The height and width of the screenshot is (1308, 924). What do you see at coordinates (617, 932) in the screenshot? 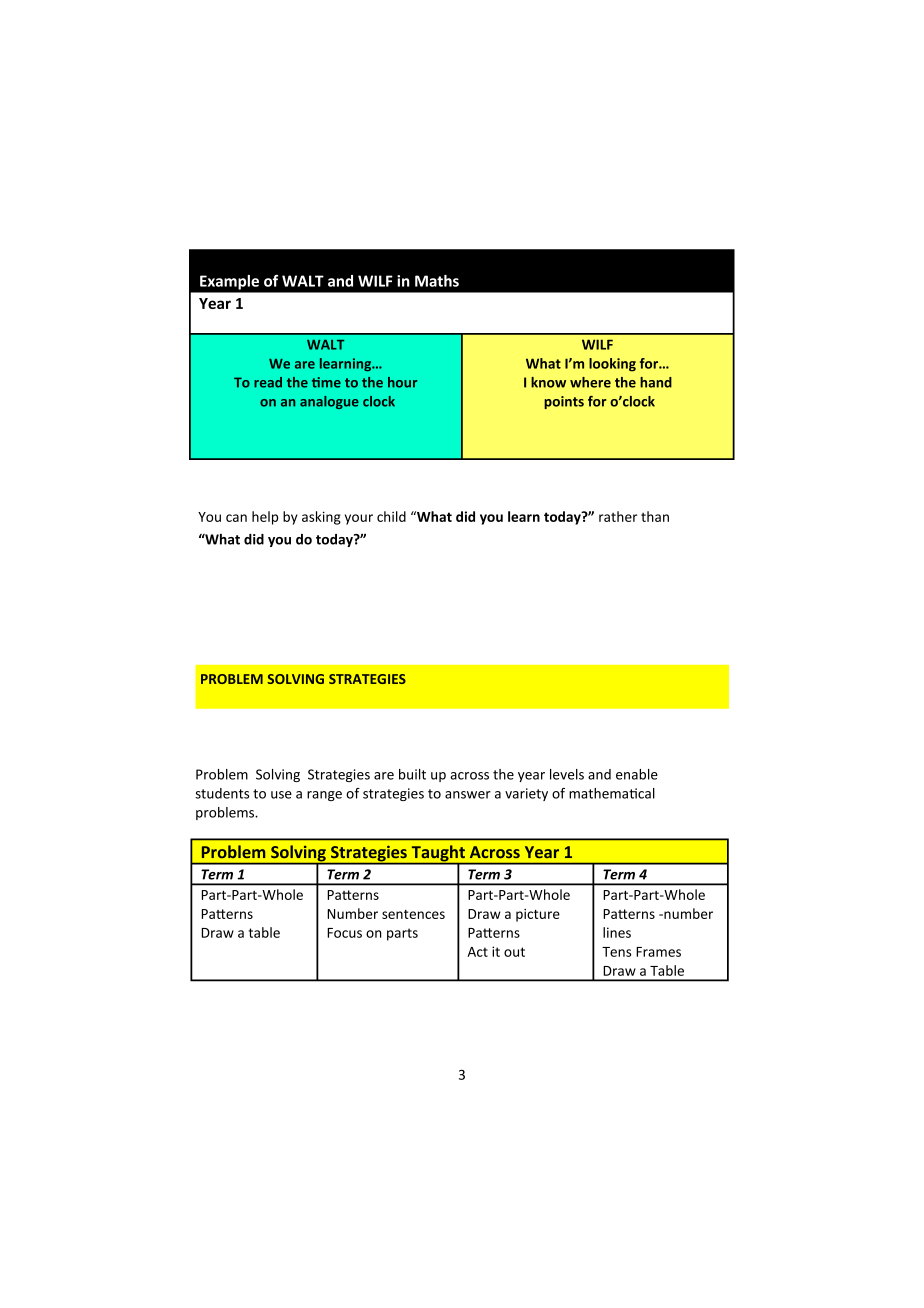
I see `lines` at bounding box center [617, 932].
